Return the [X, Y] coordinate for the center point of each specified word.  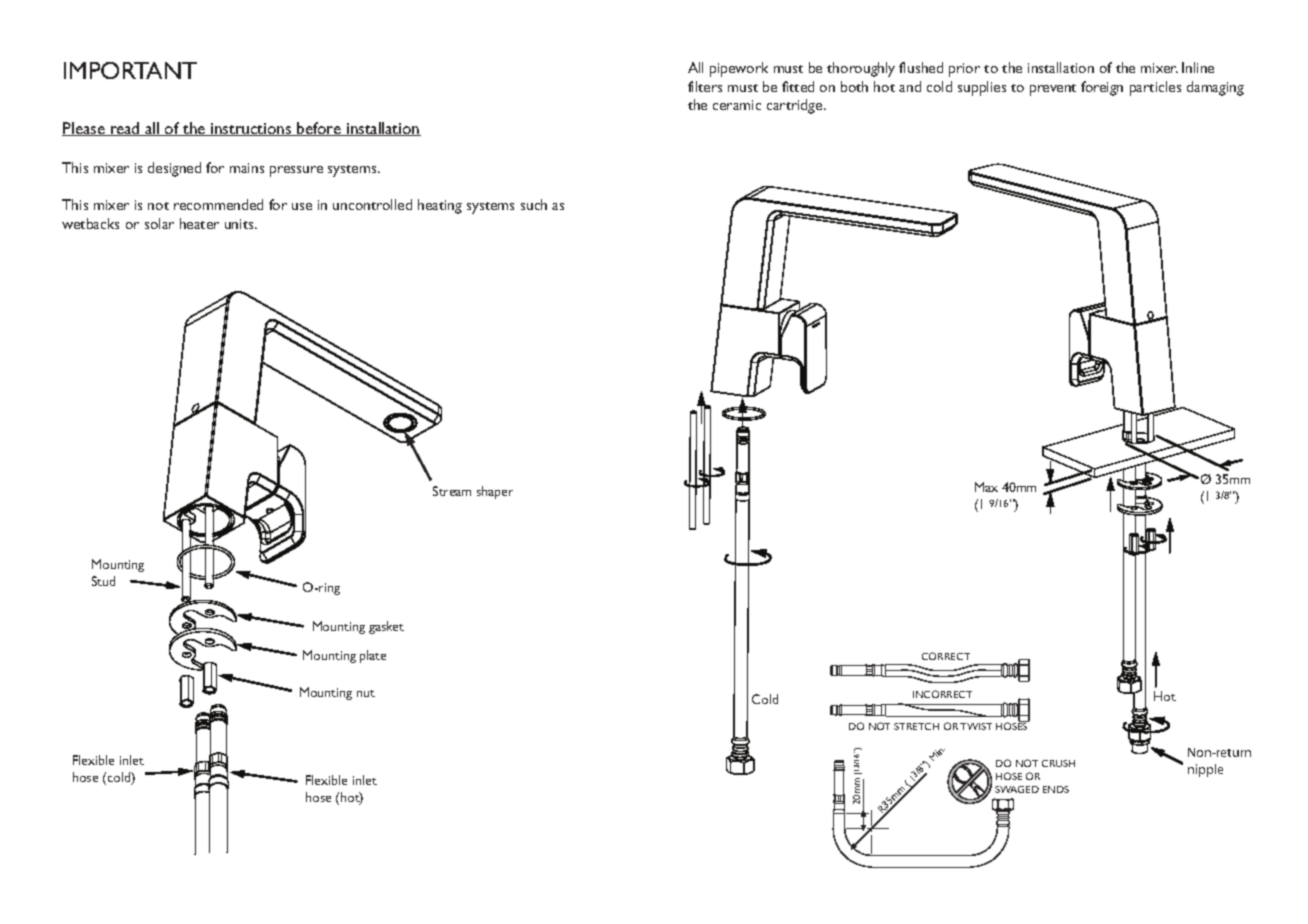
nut [366, 693]
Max [986, 487]
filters [705, 86]
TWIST [976, 726]
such [534, 204]
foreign [1102, 88]
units [240, 224]
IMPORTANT [130, 70]
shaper [495, 492]
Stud [103, 581]
